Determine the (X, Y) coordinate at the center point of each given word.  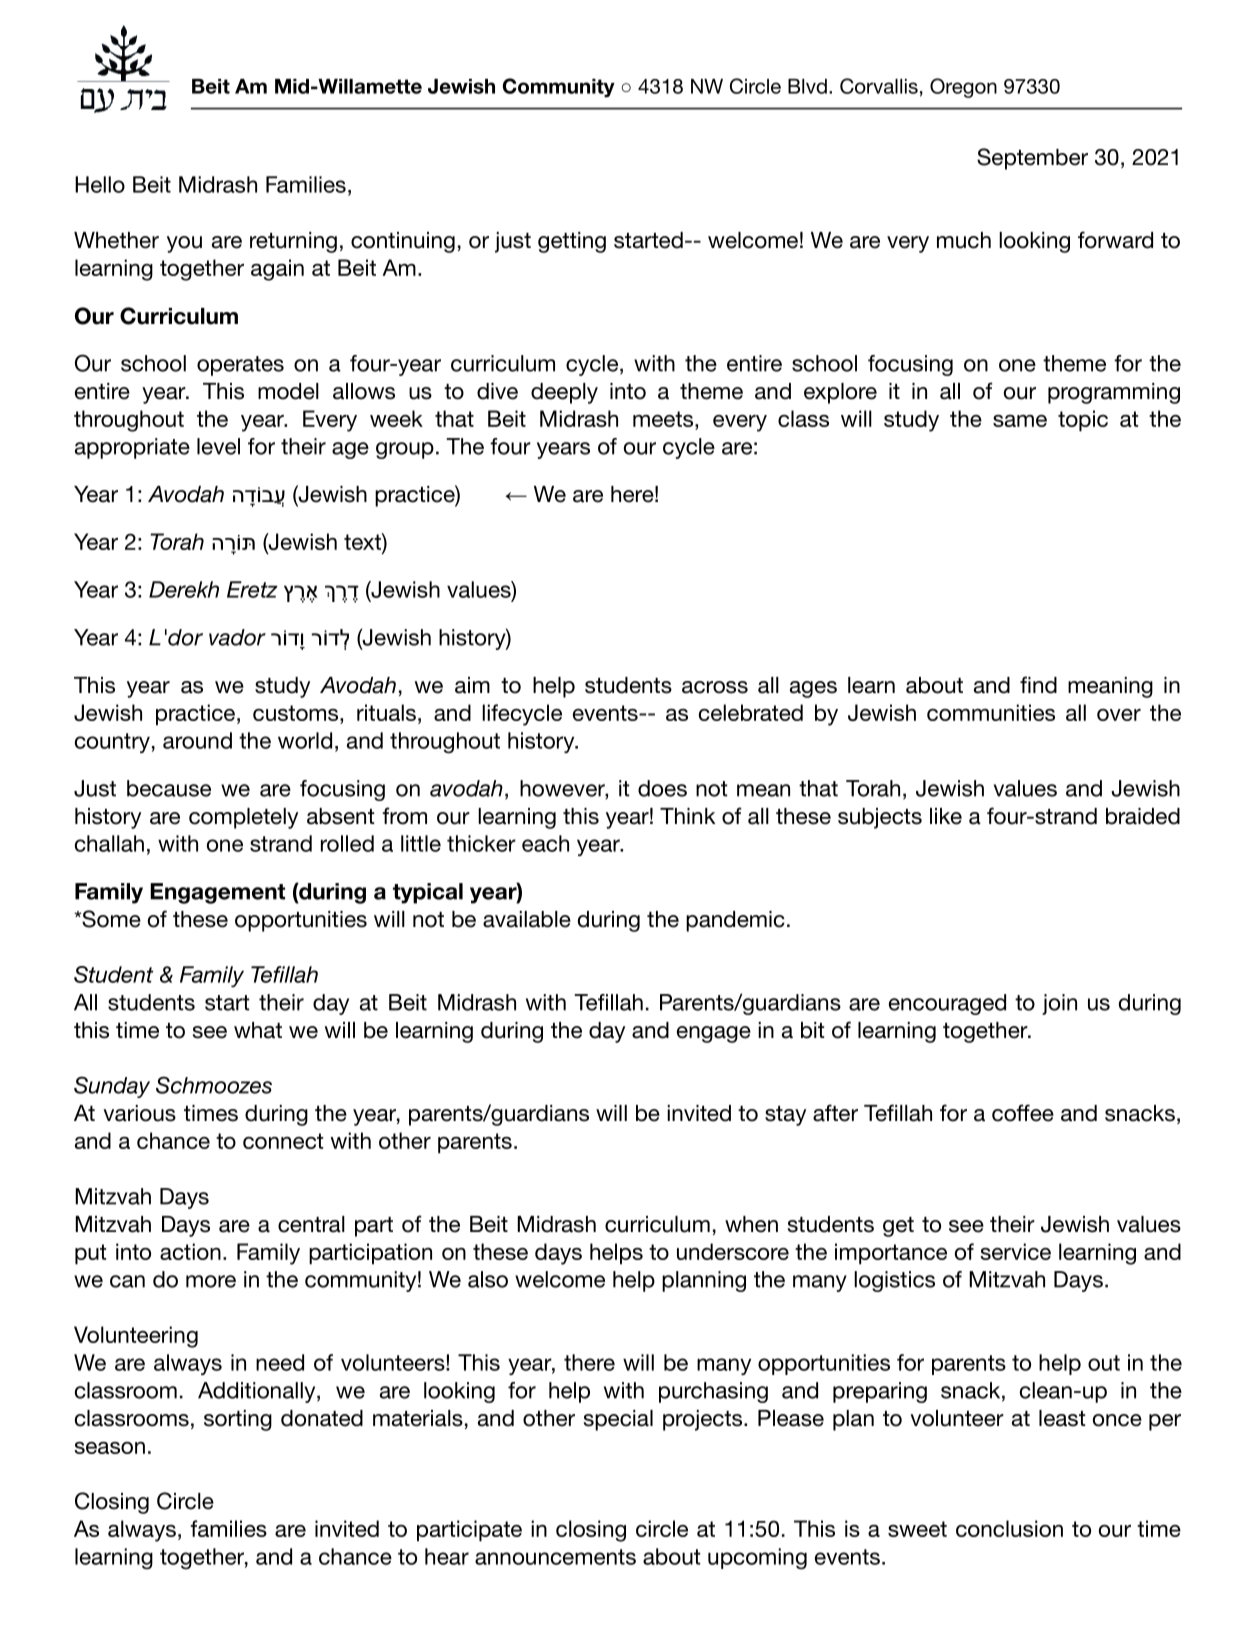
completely (243, 818)
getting (572, 242)
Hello (100, 184)
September (1032, 159)
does (662, 788)
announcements (555, 1557)
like (946, 816)
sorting (238, 1420)
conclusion (1009, 1528)
